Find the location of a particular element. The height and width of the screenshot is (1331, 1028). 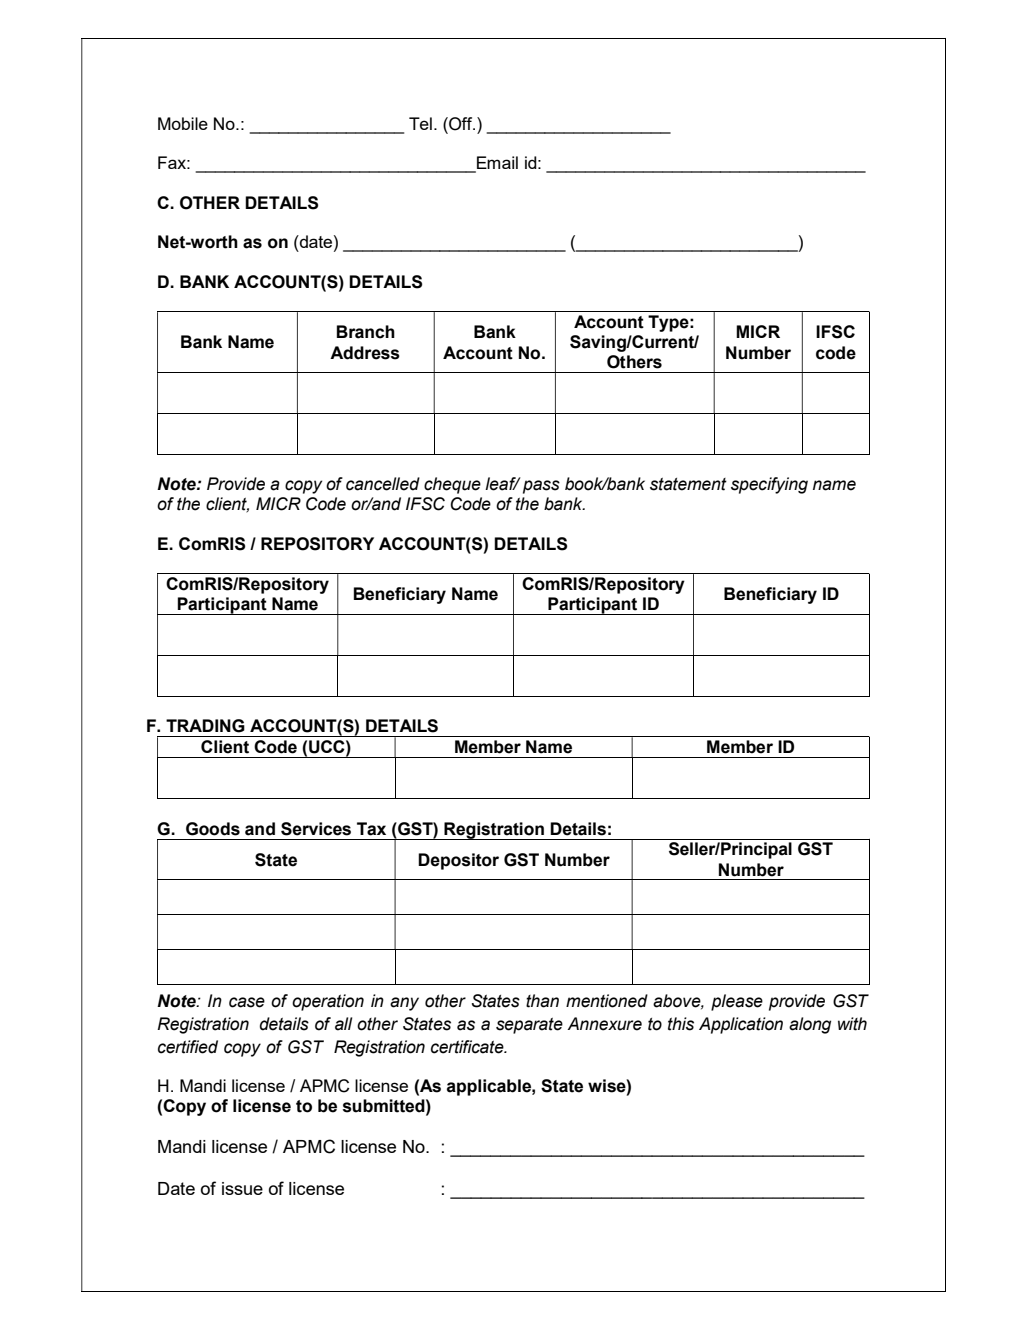

issue is located at coordinates (242, 1188).
